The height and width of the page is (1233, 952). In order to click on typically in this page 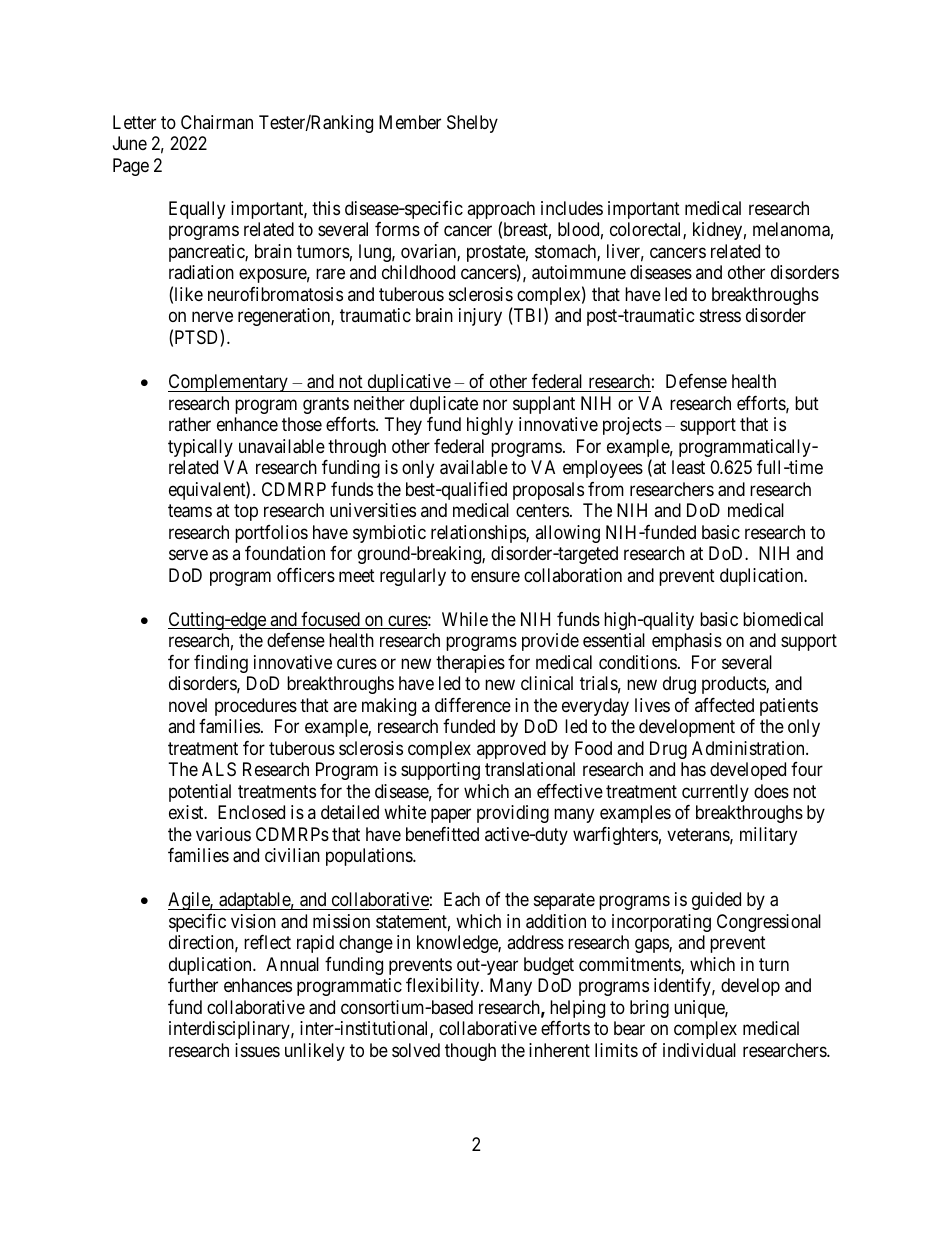, I will do `click(200, 448)`.
